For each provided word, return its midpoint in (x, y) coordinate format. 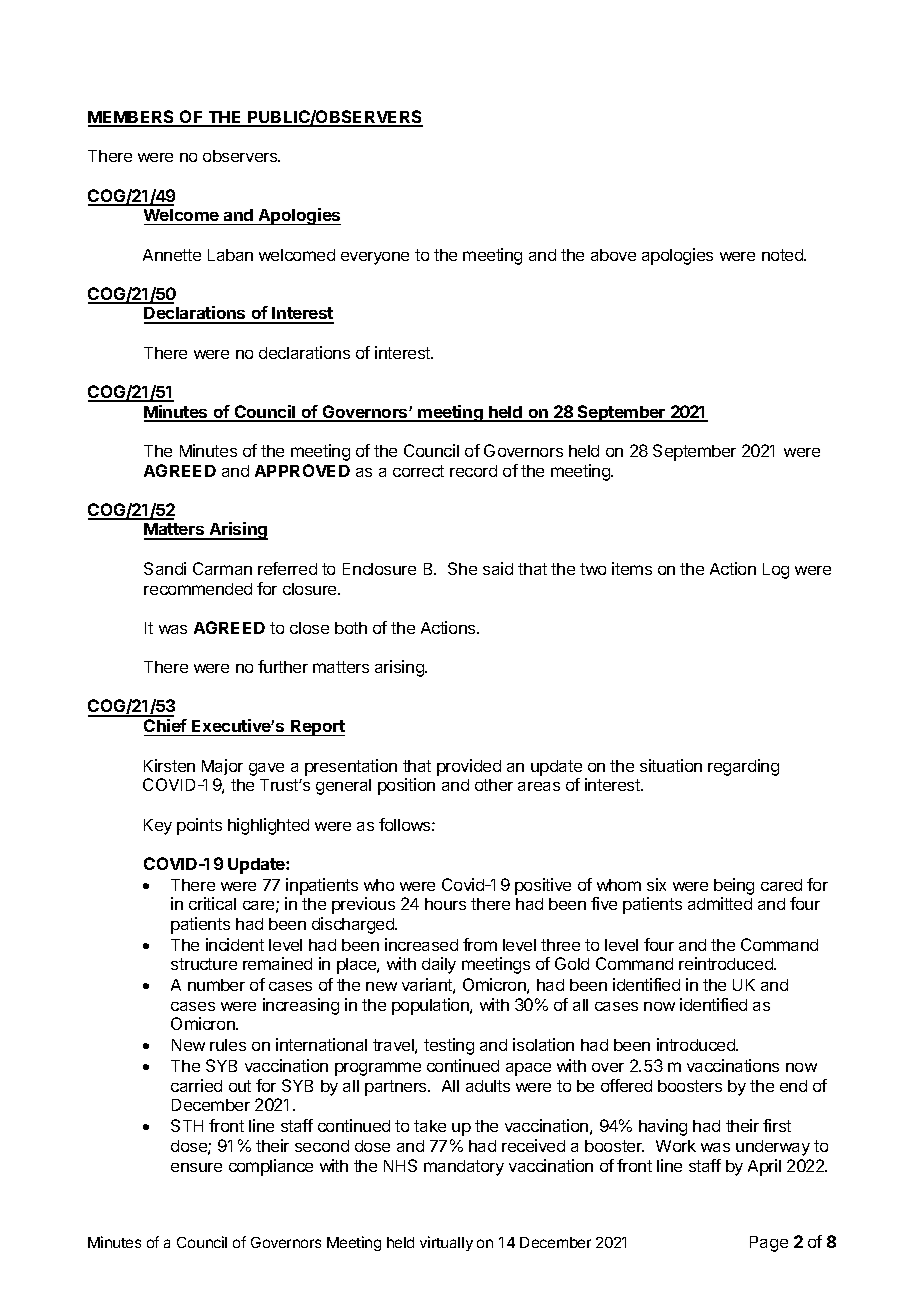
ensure (196, 1167)
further (283, 666)
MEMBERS (132, 118)
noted (783, 255)
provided (469, 767)
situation (671, 765)
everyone (375, 258)
